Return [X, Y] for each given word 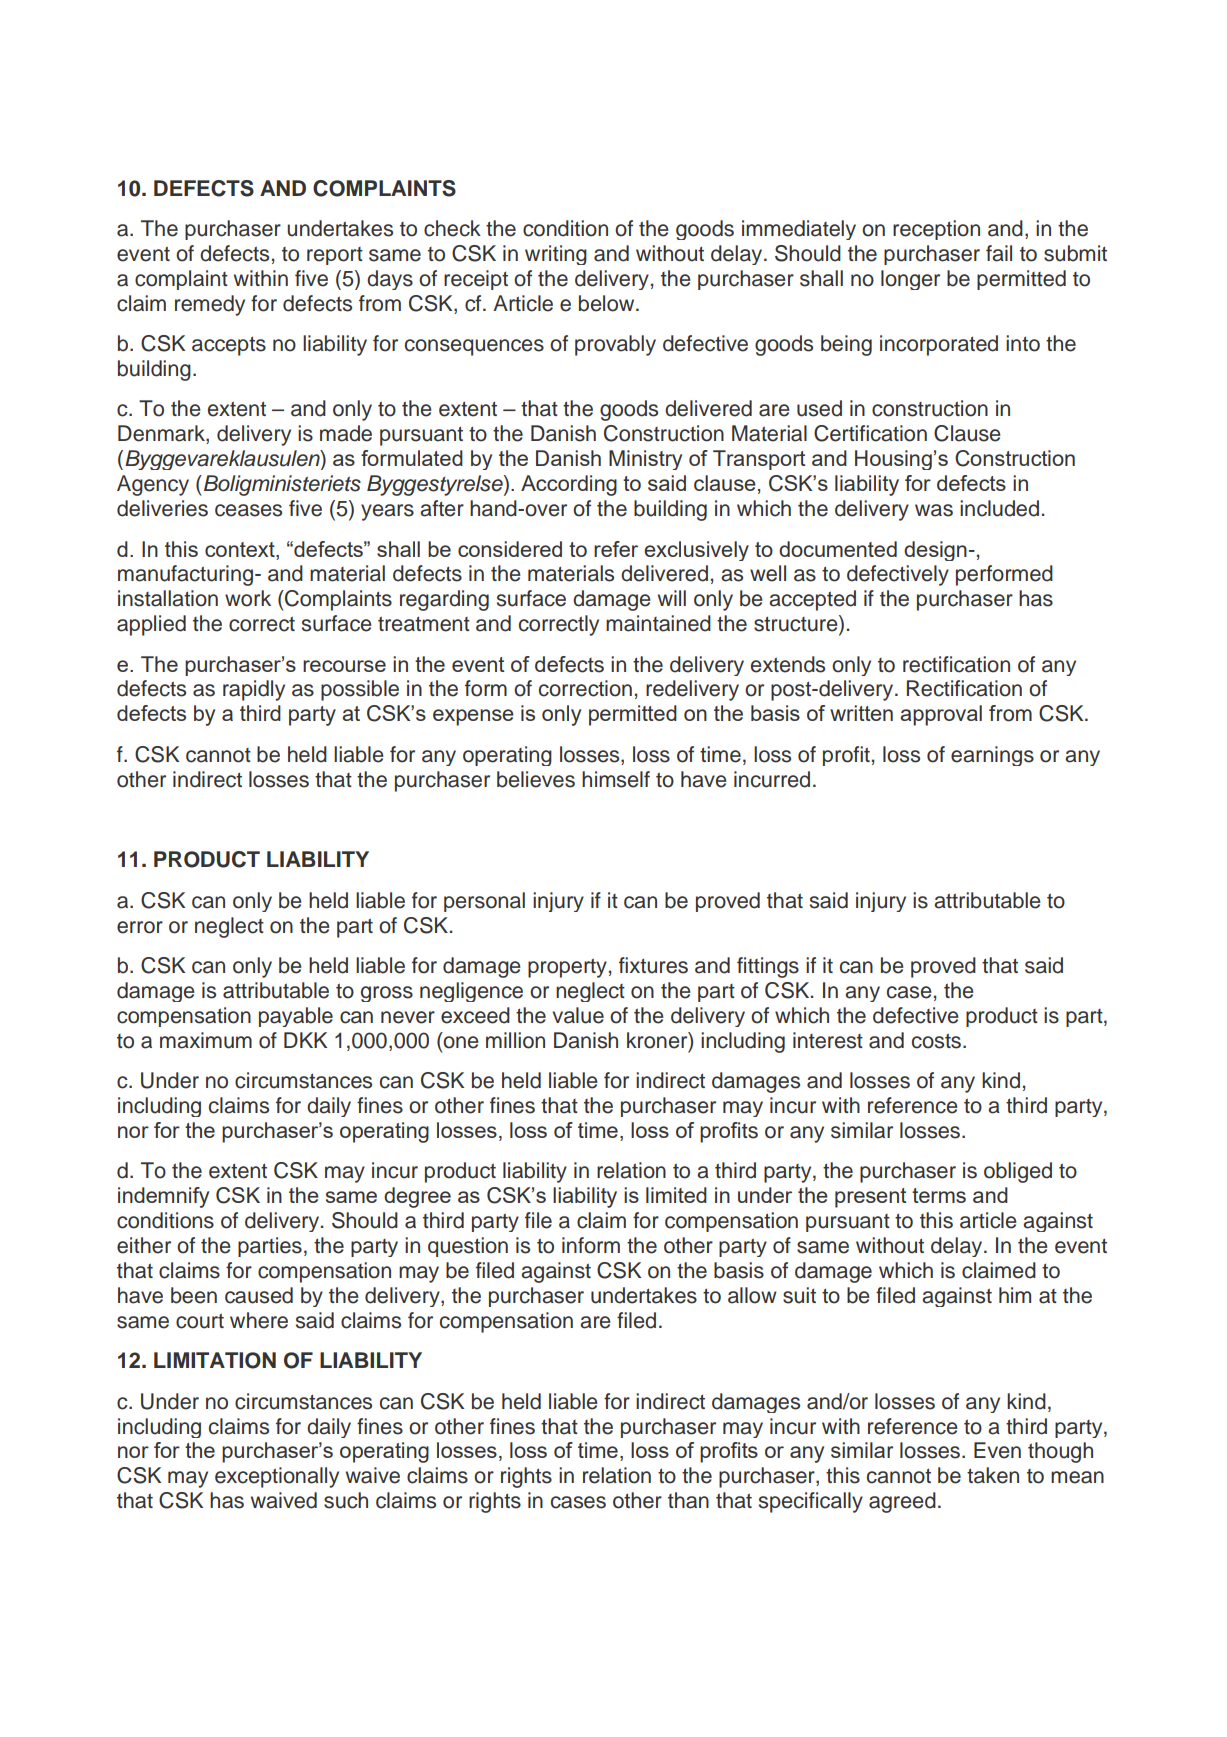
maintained [658, 623]
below [608, 303]
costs [938, 1041]
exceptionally [277, 1477]
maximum [206, 1040]
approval [941, 715]
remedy [210, 305]
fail [999, 253]
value [578, 1015]
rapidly [254, 690]
